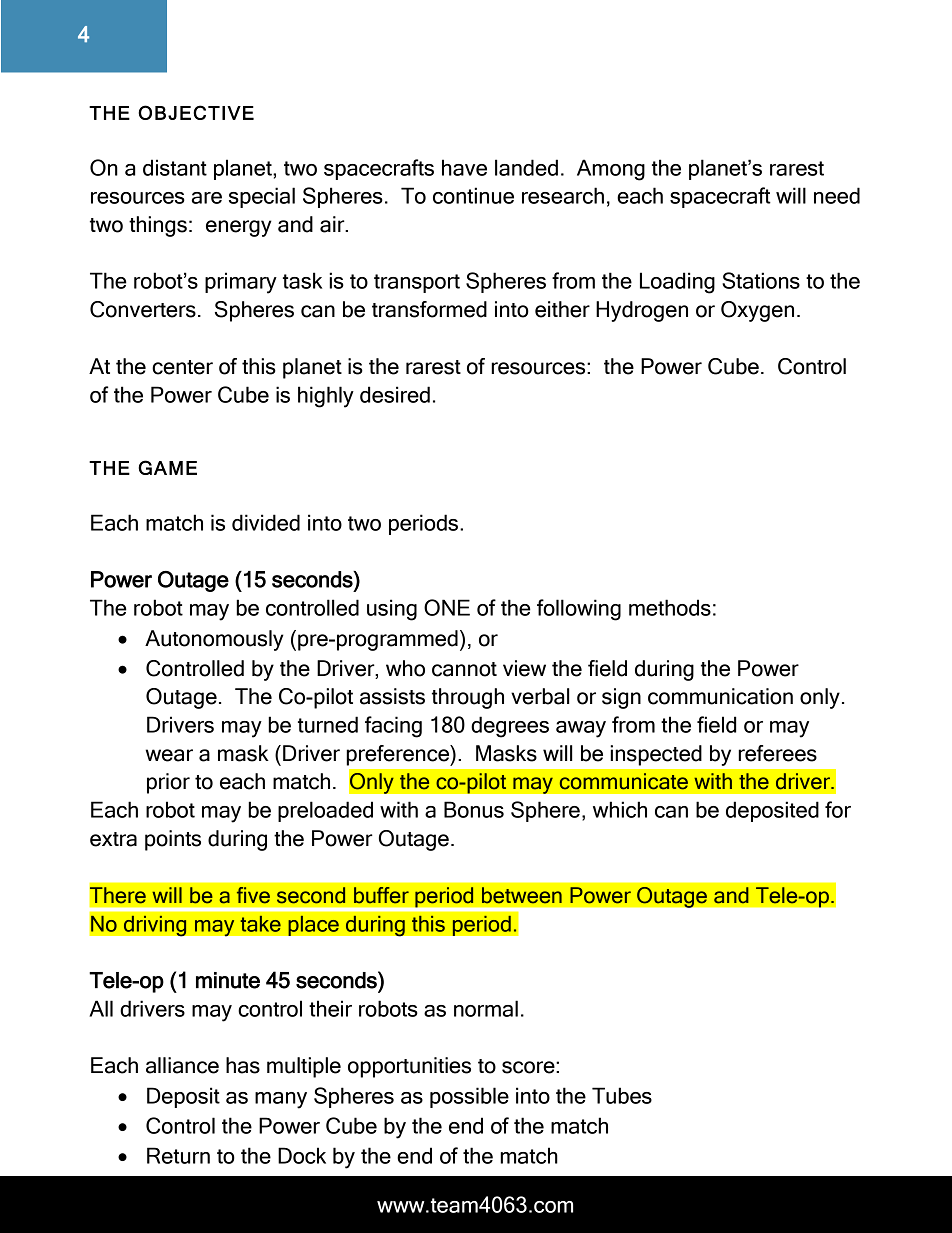 This image has height=1233, width=952. What do you see at coordinates (620, 809) in the image?
I see `which` at bounding box center [620, 809].
